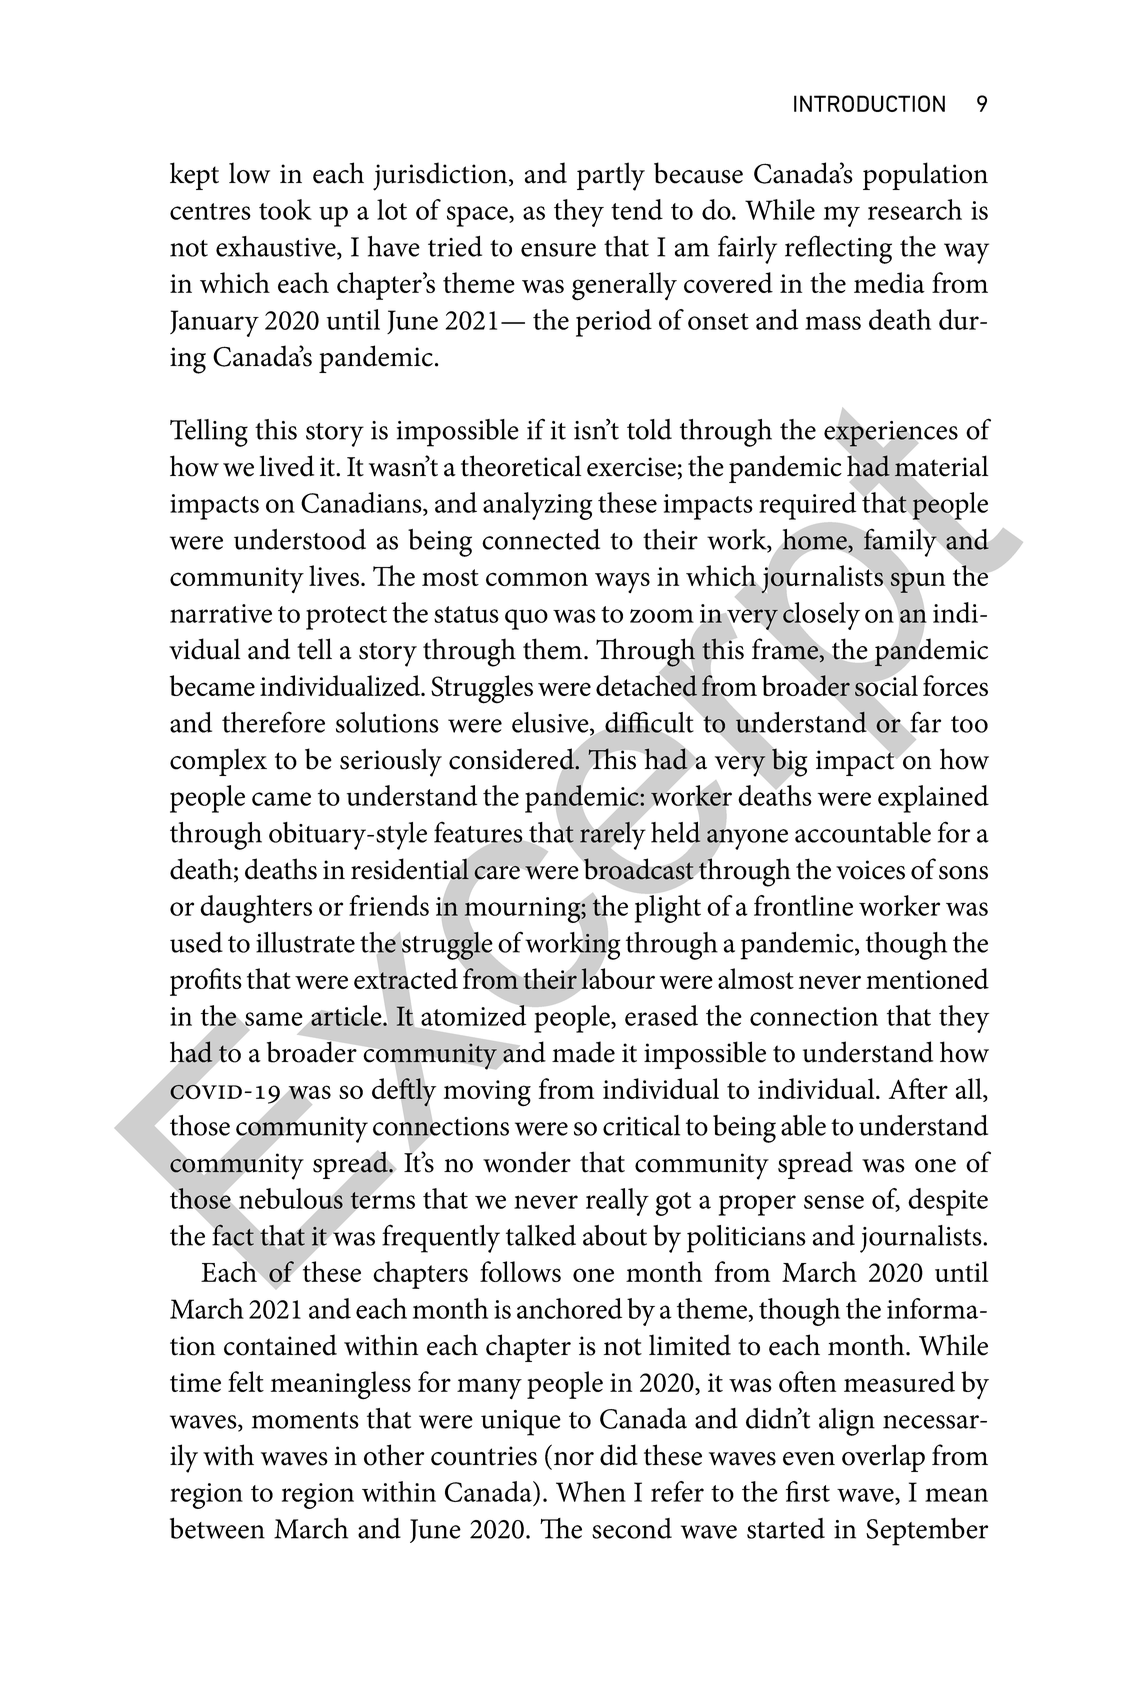 The image size is (1130, 1695). I want to click on ensure, so click(558, 250).
